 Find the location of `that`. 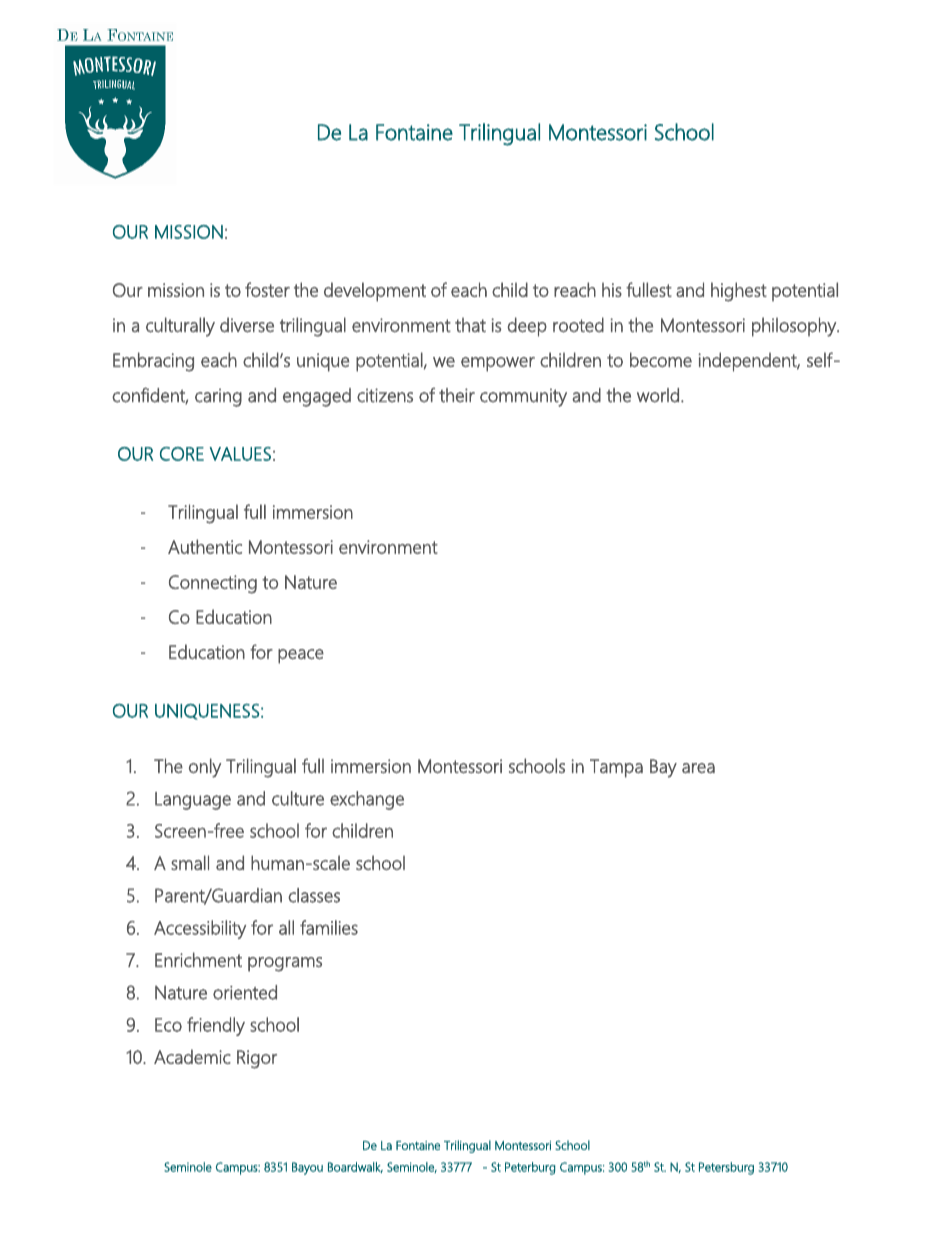

that is located at coordinates (470, 325).
